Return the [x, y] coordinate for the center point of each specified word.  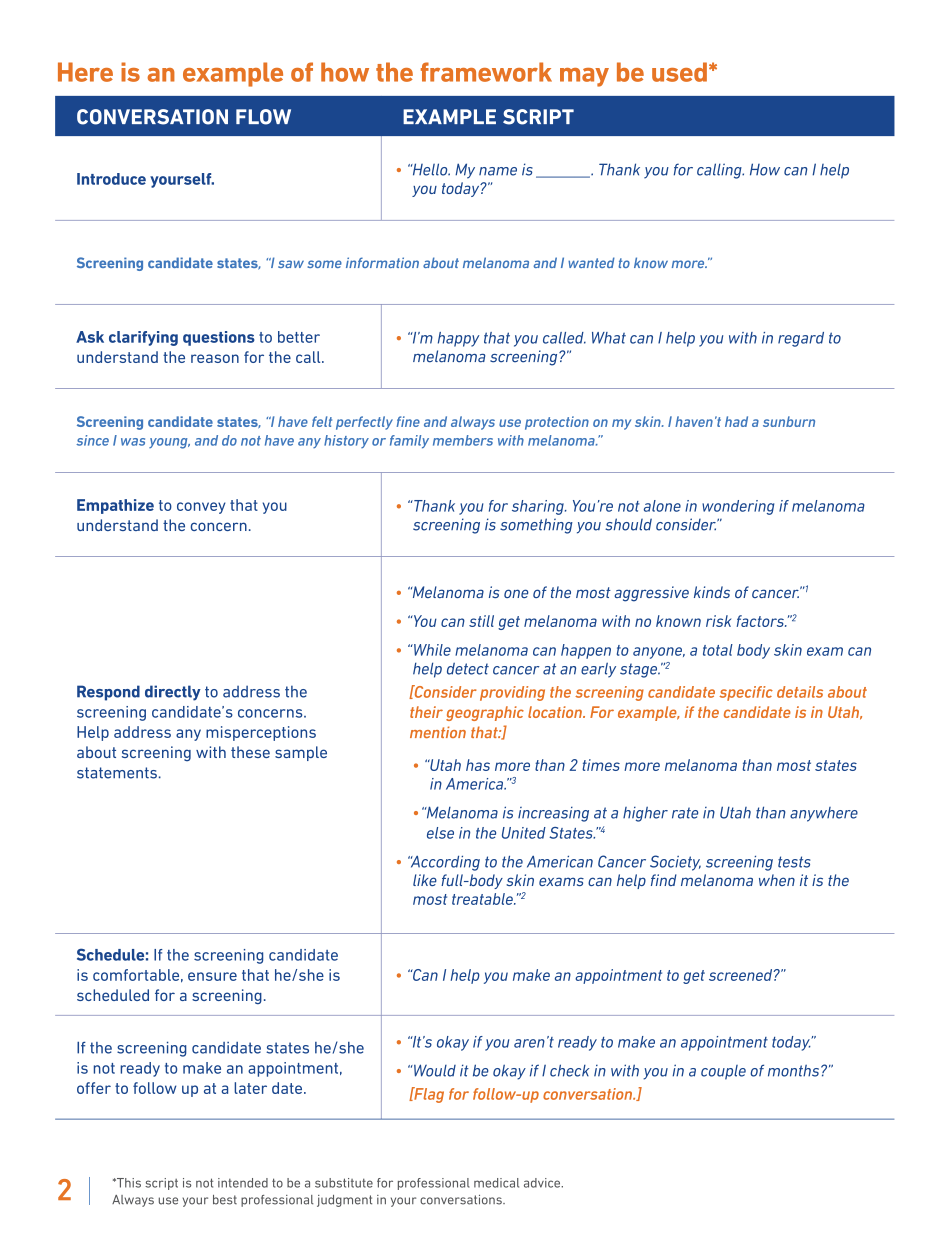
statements [117, 773]
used [679, 72]
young [169, 443]
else [440, 833]
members [463, 440]
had [736, 421]
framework [486, 72]
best [225, 1200]
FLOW [263, 117]
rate [685, 813]
